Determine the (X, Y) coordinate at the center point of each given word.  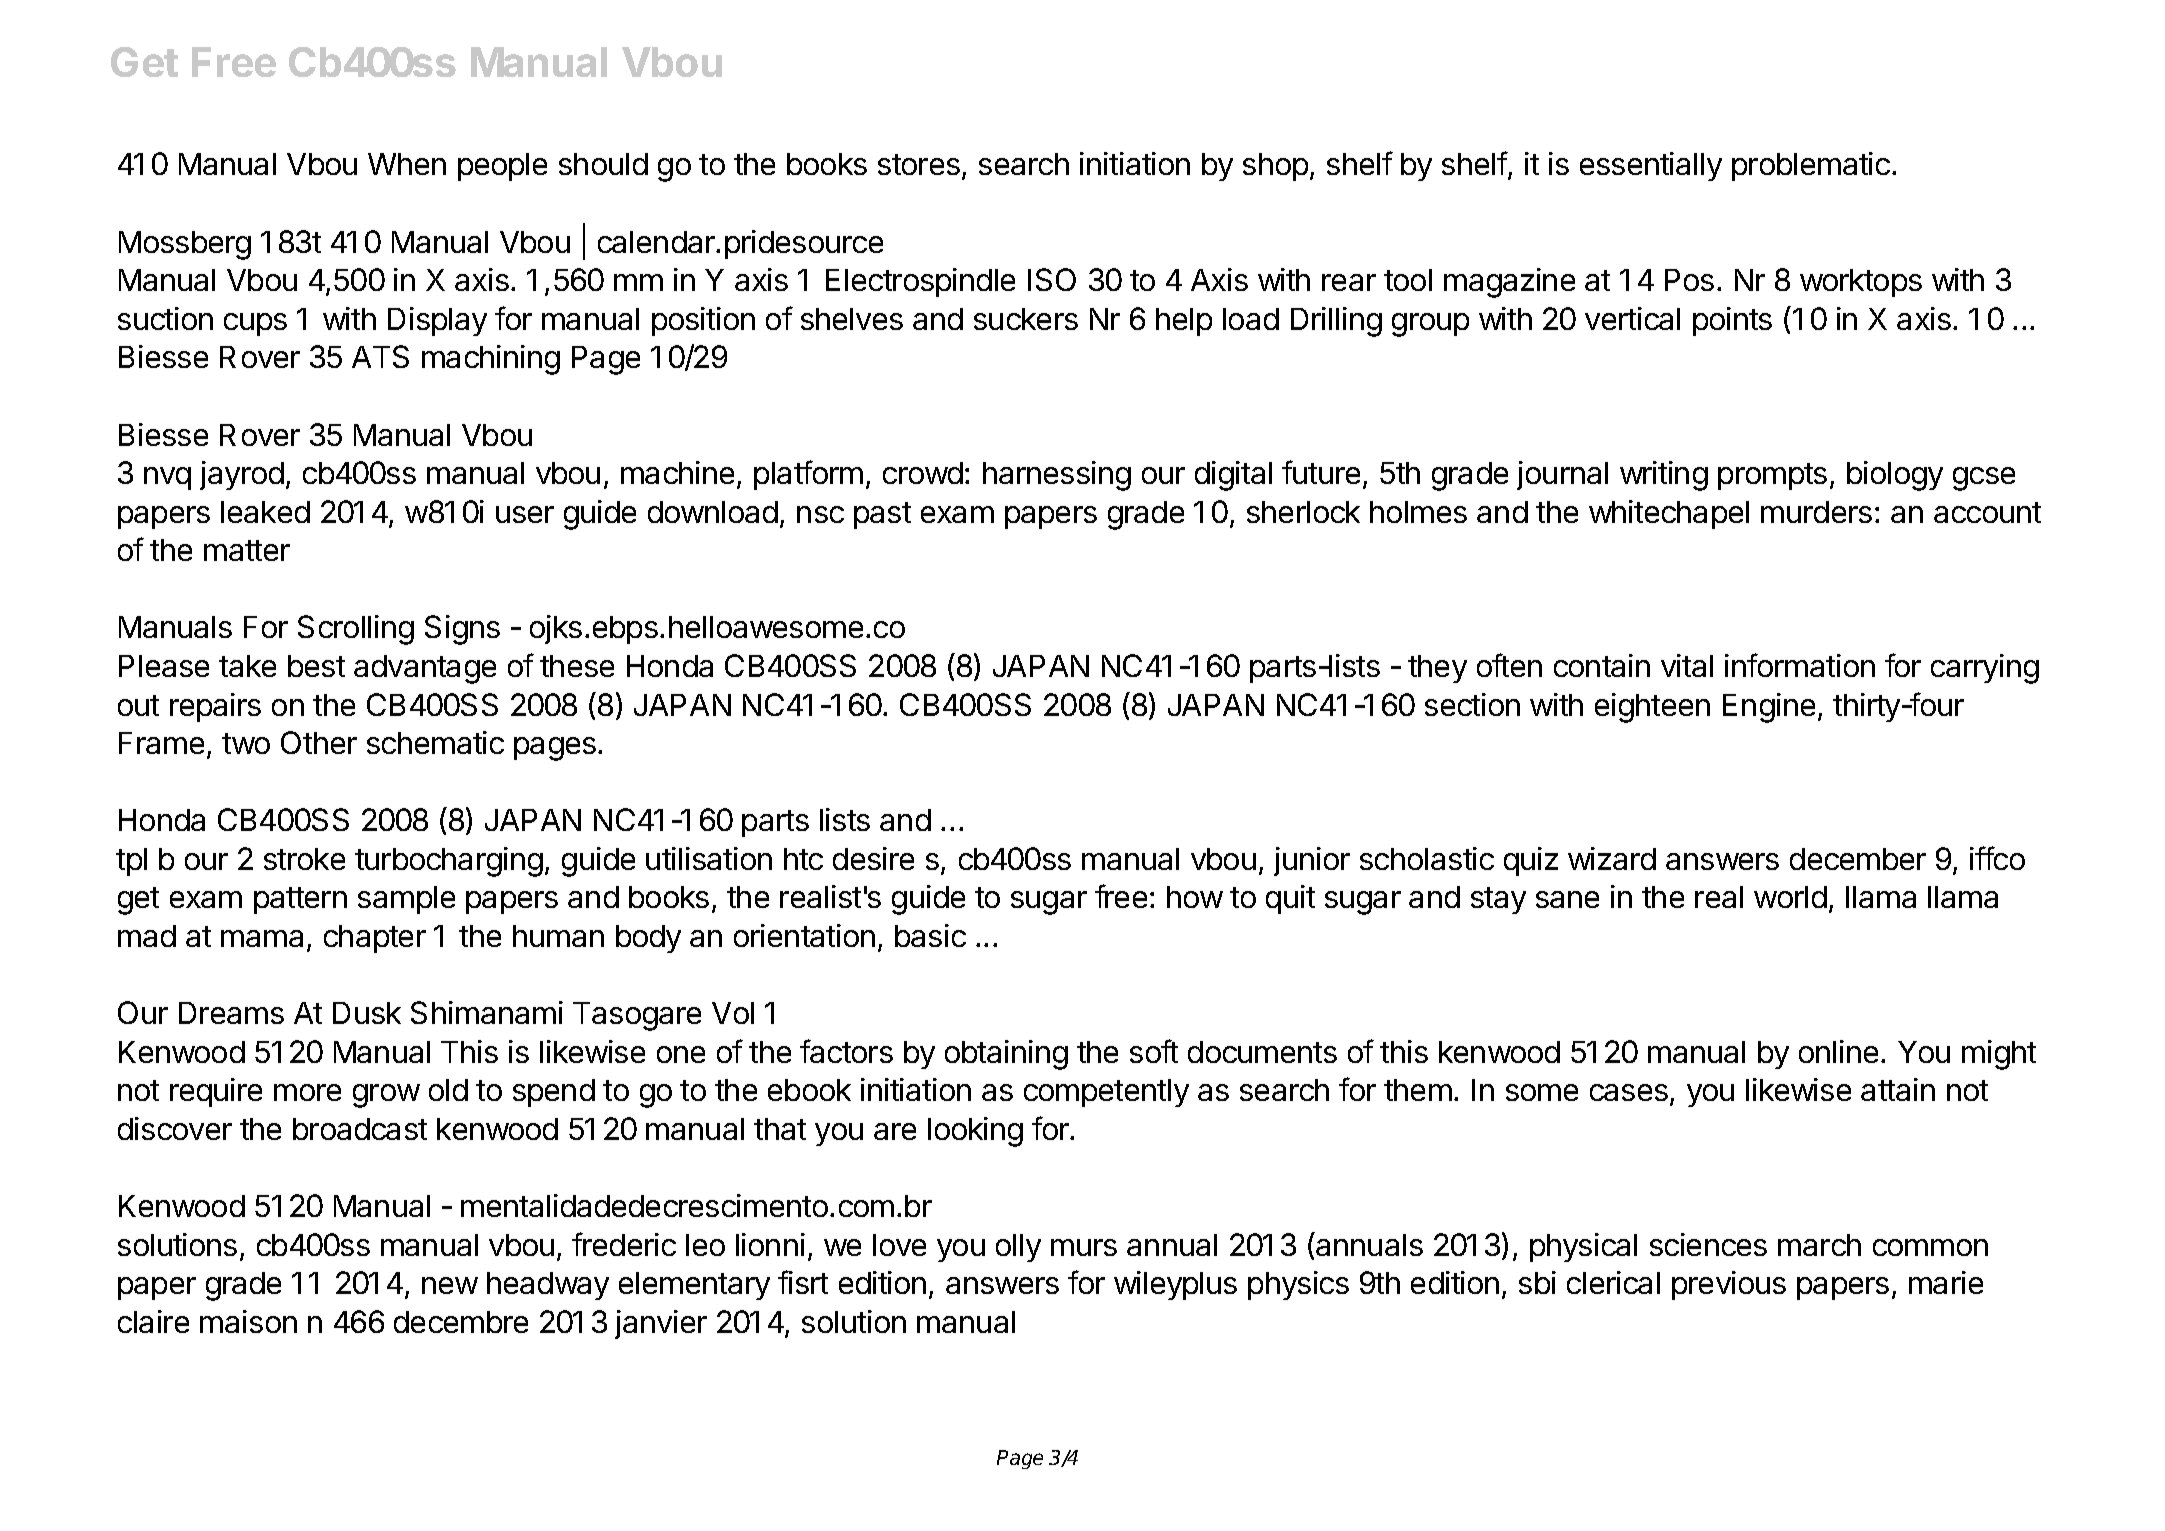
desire (873, 858)
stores (919, 164)
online (1838, 1051)
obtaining (1006, 1055)
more (307, 1092)
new (450, 1285)
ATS (380, 356)
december (1858, 859)
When (407, 164)
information (1800, 665)
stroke (304, 859)
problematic (1811, 166)
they (1437, 669)
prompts (1772, 476)
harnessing (1057, 476)
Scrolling (356, 630)
